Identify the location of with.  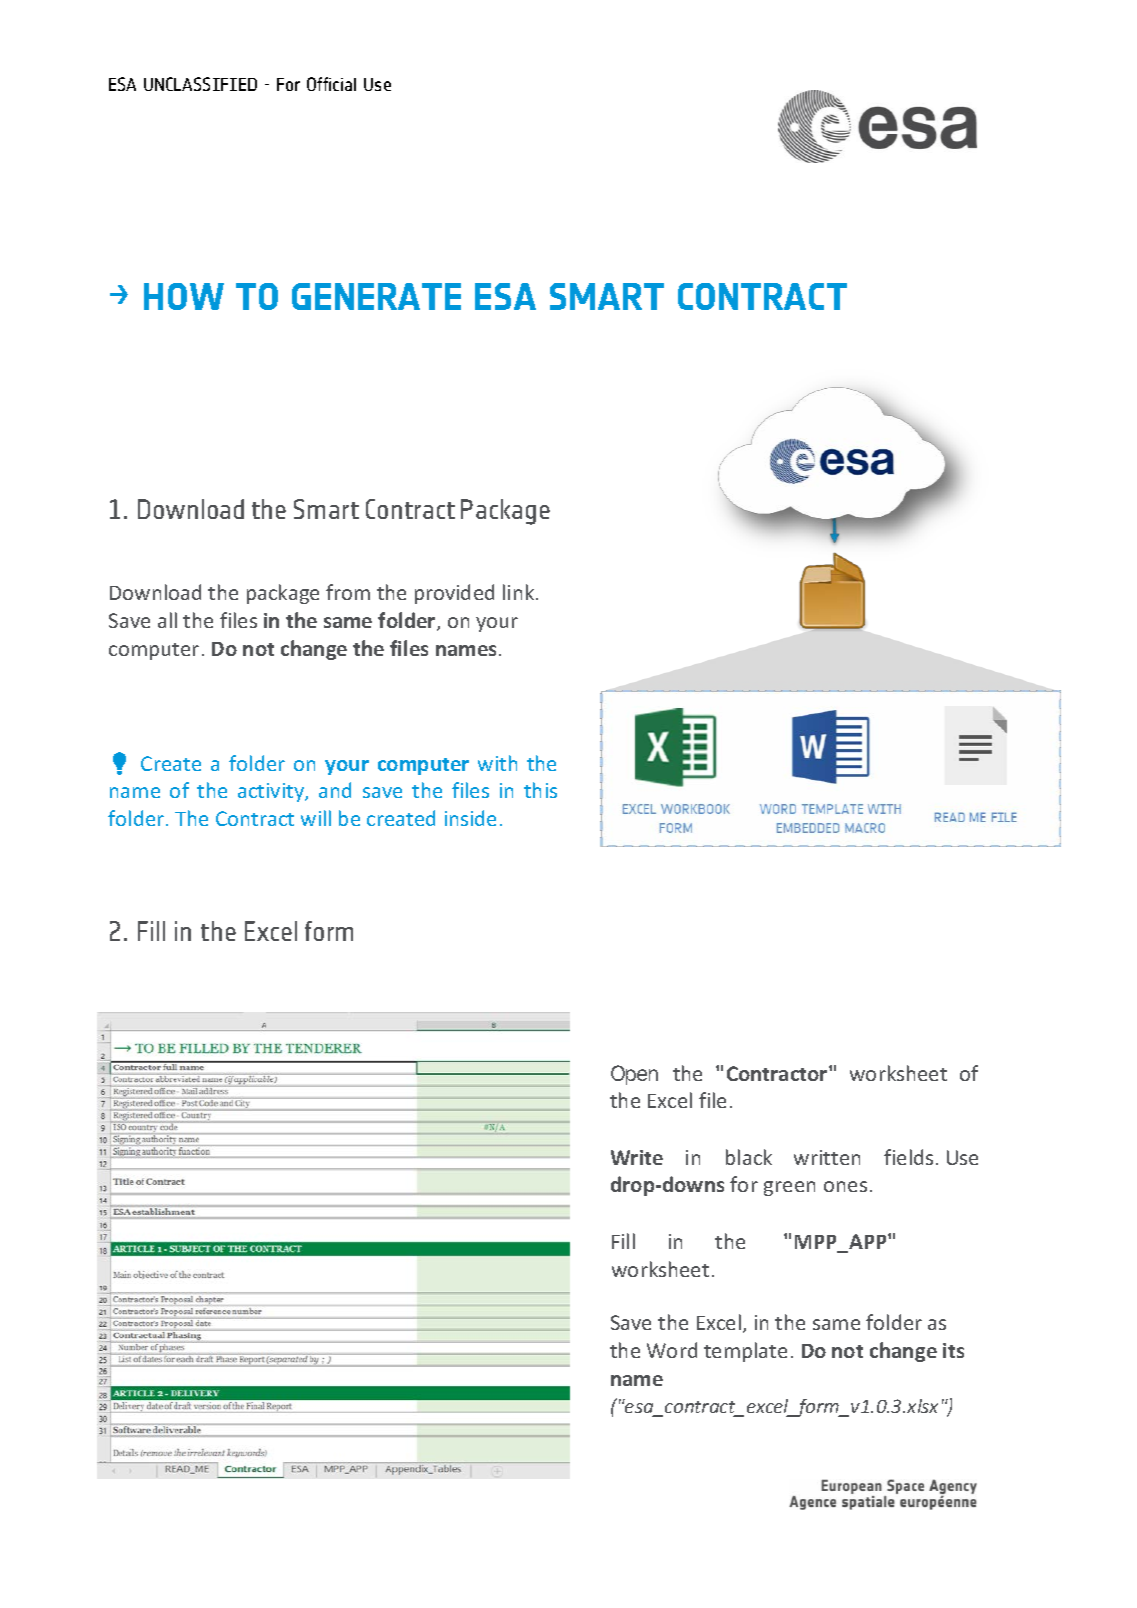
(497, 763).
